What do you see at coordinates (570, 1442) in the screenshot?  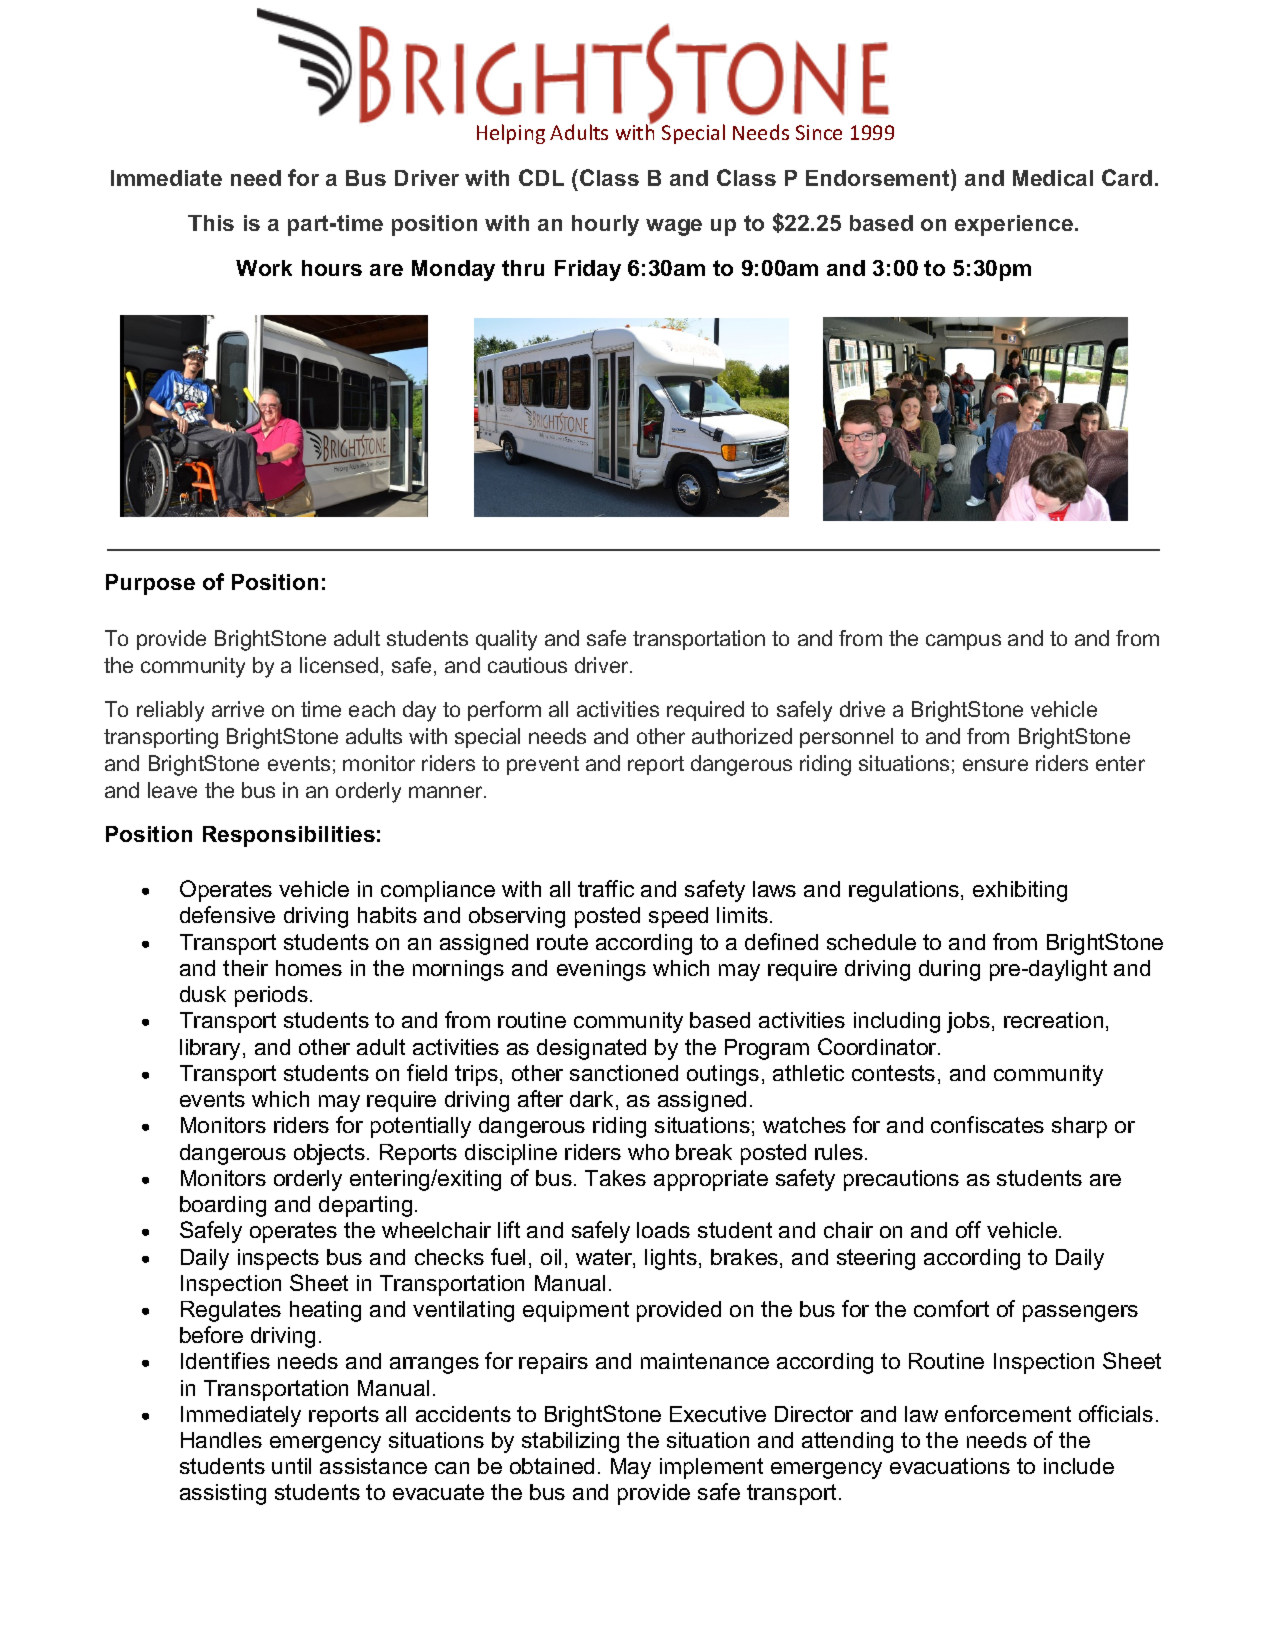 I see `stabilizing` at bounding box center [570, 1442].
